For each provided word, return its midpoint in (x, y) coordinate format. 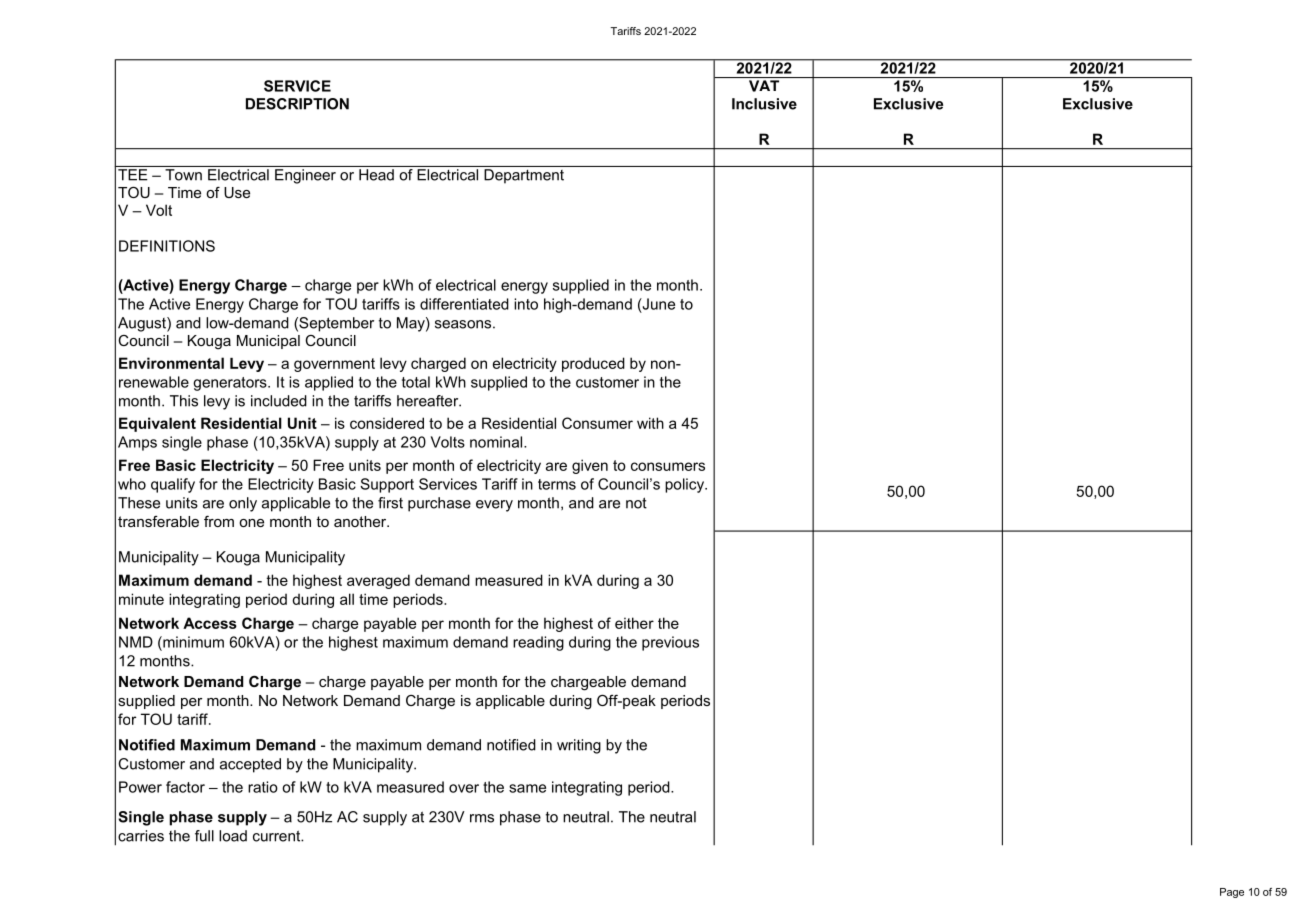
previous (670, 643)
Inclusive (764, 104)
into (526, 304)
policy (686, 485)
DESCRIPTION (297, 104)
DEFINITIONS (167, 246)
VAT (764, 86)
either (634, 623)
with (650, 423)
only (243, 504)
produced (593, 364)
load (233, 836)
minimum (192, 642)
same (527, 788)
